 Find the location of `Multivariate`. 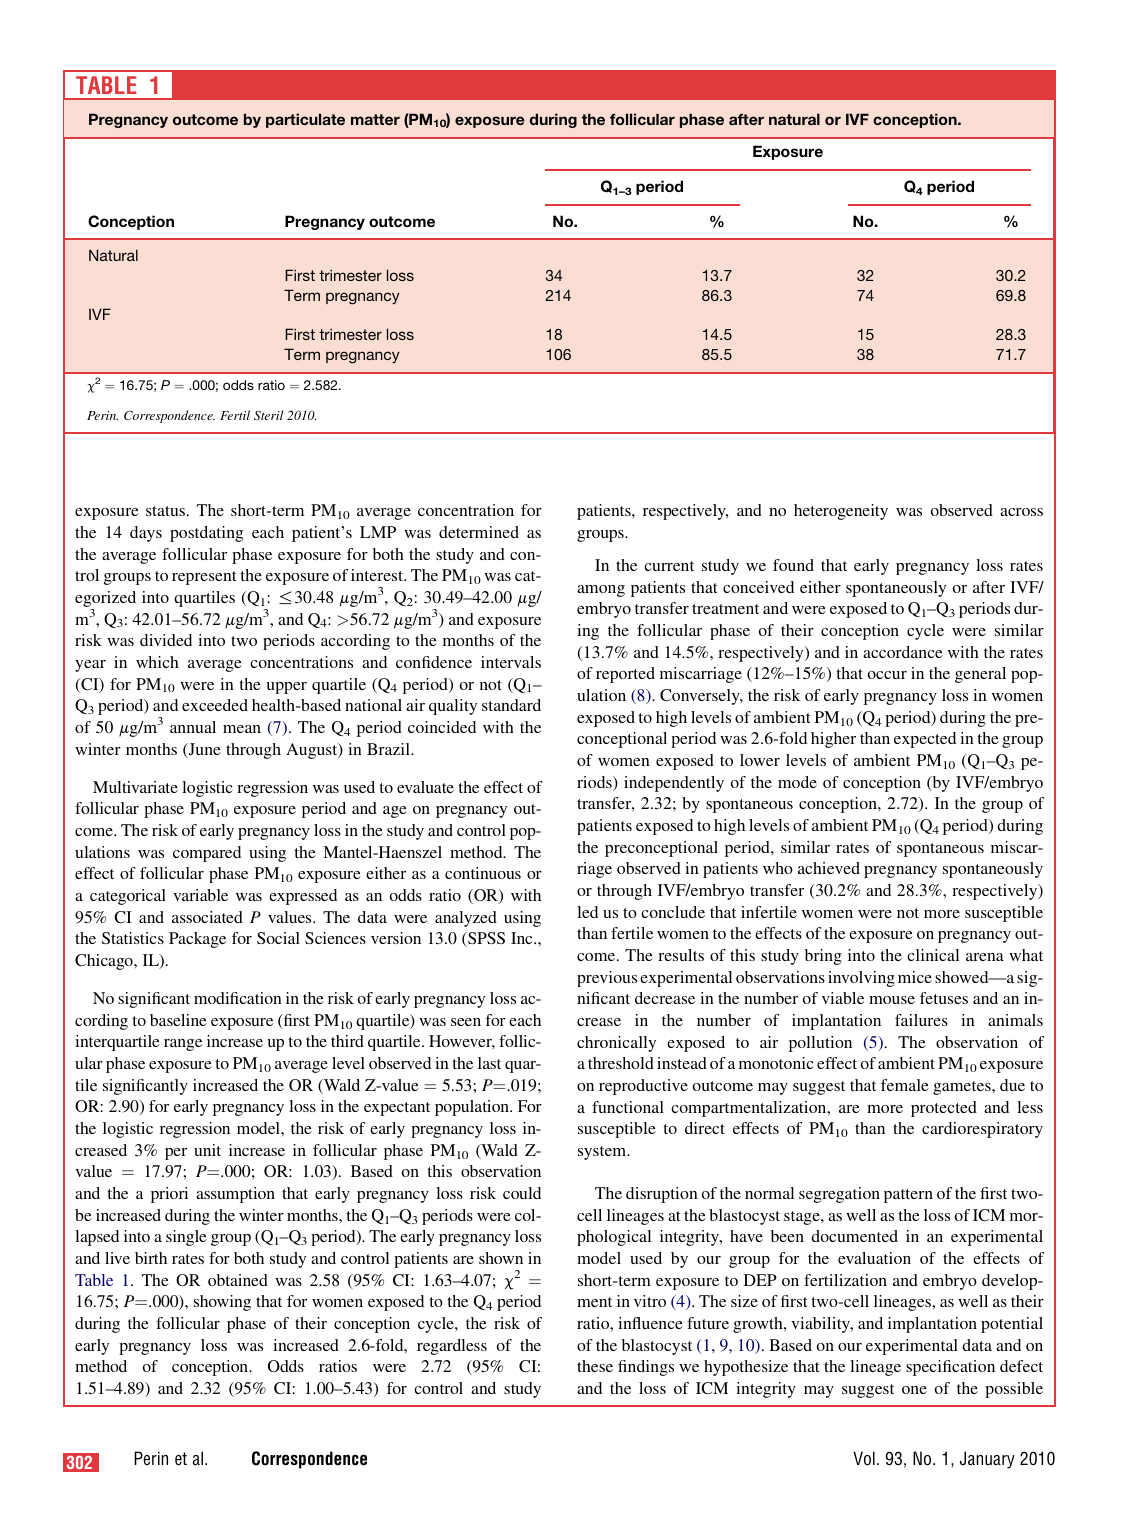

Multivariate is located at coordinates (135, 787).
